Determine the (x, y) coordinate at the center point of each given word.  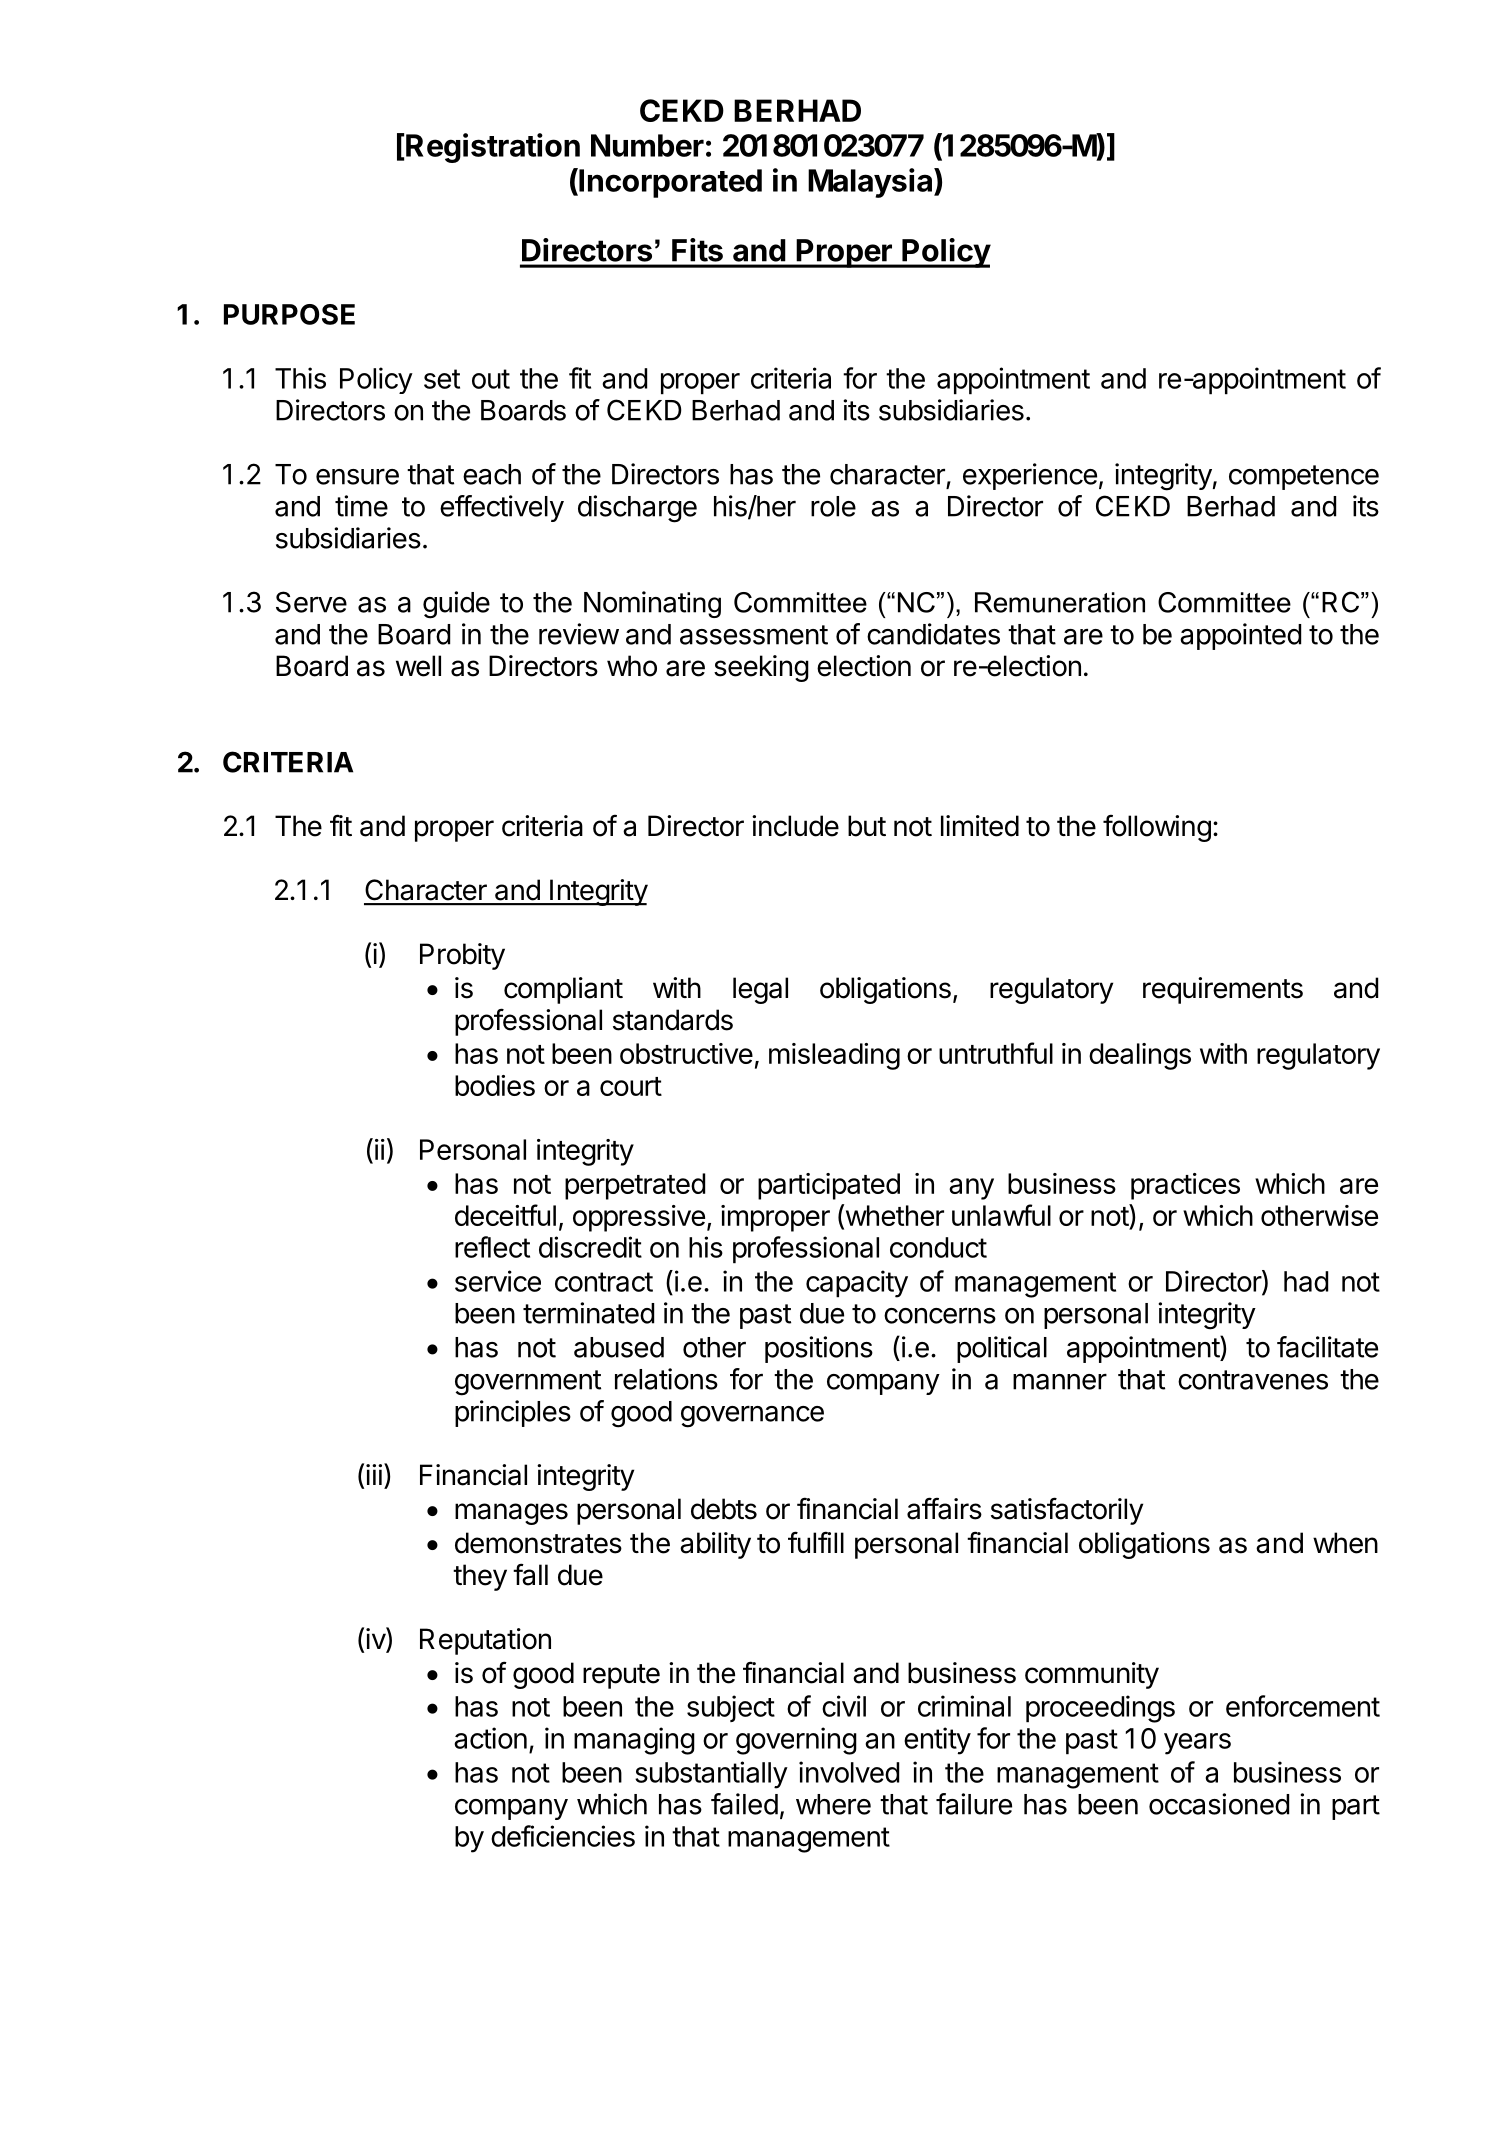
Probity (462, 956)
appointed (1240, 636)
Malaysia (871, 183)
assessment (754, 635)
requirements (1223, 990)
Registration (493, 148)
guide (456, 605)
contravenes (1253, 1380)
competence (1304, 477)
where (833, 1804)
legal (760, 990)
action (490, 1738)
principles (513, 1413)
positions (819, 1349)
